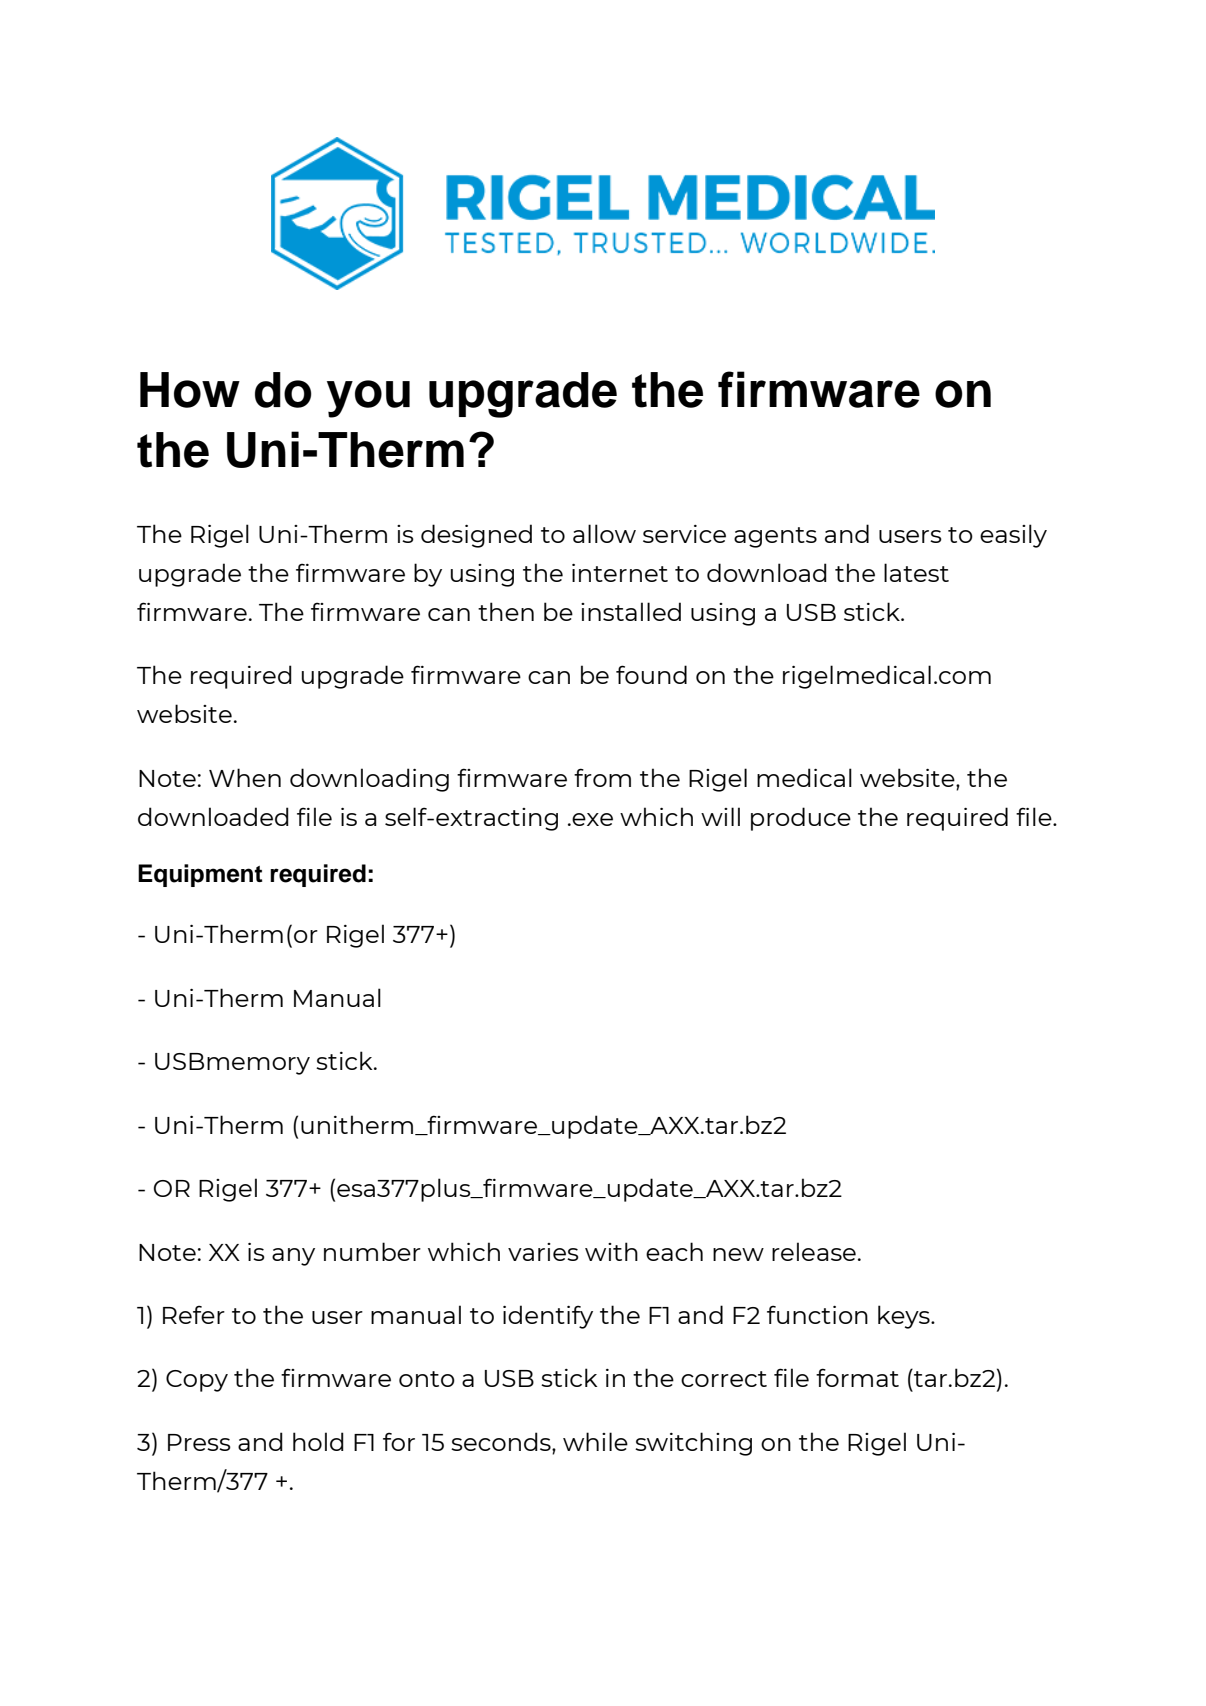  I want to click on allow, so click(604, 533).
